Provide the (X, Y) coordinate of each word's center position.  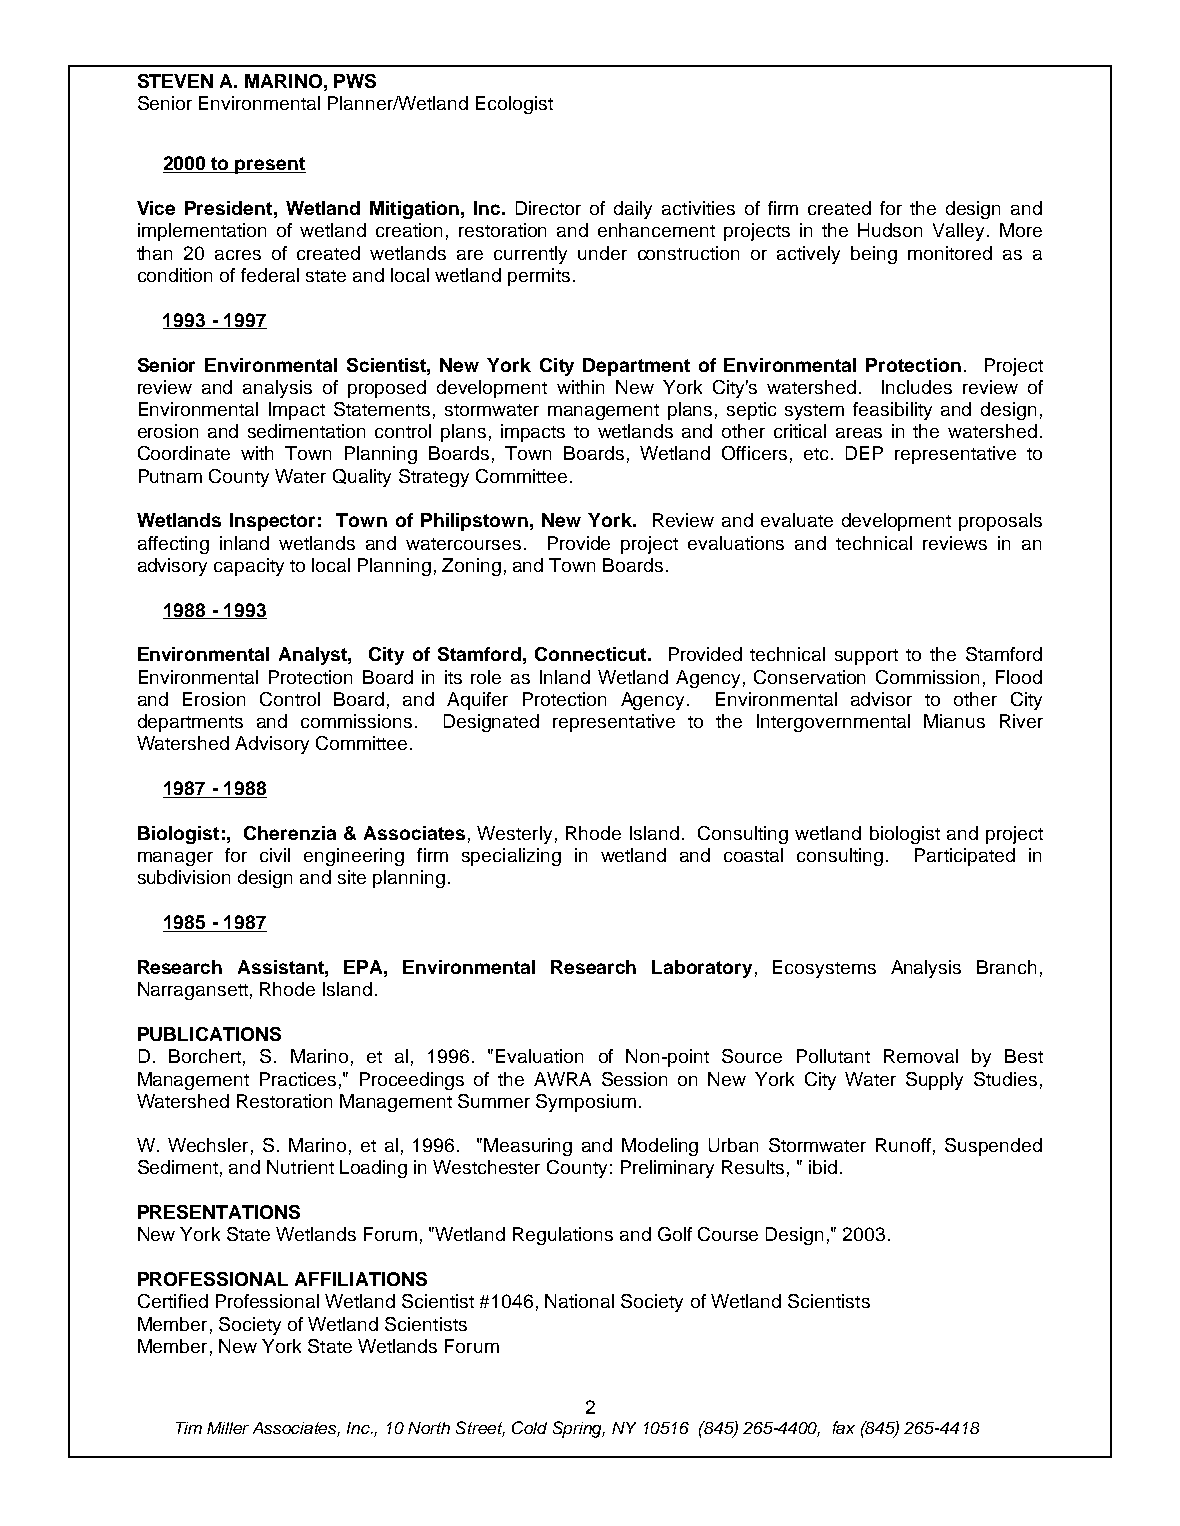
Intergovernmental (833, 723)
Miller (228, 1428)
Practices (298, 1079)
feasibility (892, 411)
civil (275, 855)
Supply (934, 1081)
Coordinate (184, 453)
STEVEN (175, 81)
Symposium (586, 1103)
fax (844, 1427)
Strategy (434, 478)
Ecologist (514, 105)
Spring (579, 1429)
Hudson (890, 230)
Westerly (514, 835)
